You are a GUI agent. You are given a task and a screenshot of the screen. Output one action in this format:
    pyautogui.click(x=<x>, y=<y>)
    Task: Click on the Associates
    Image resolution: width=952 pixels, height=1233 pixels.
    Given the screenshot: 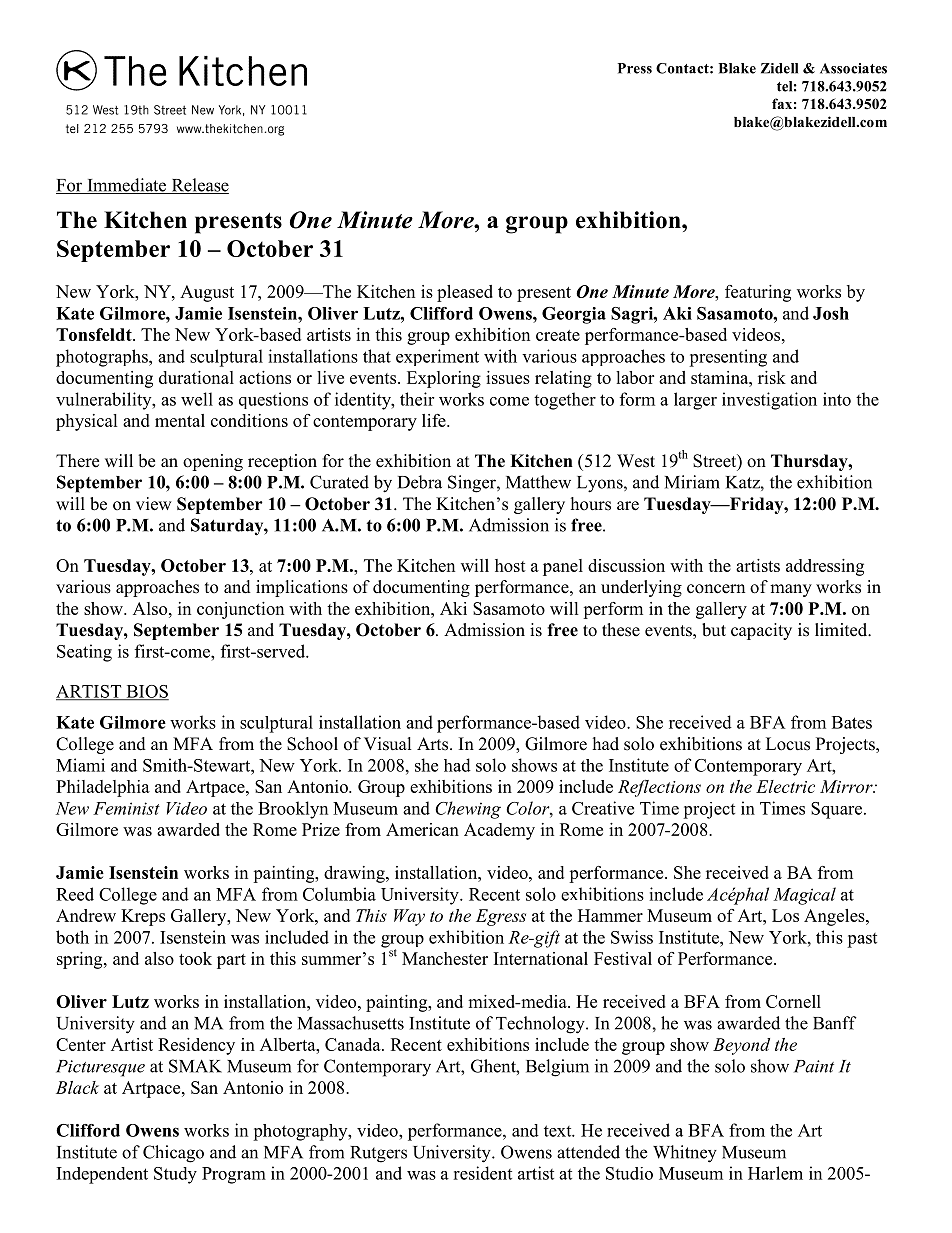 What is the action you would take?
    pyautogui.click(x=853, y=68)
